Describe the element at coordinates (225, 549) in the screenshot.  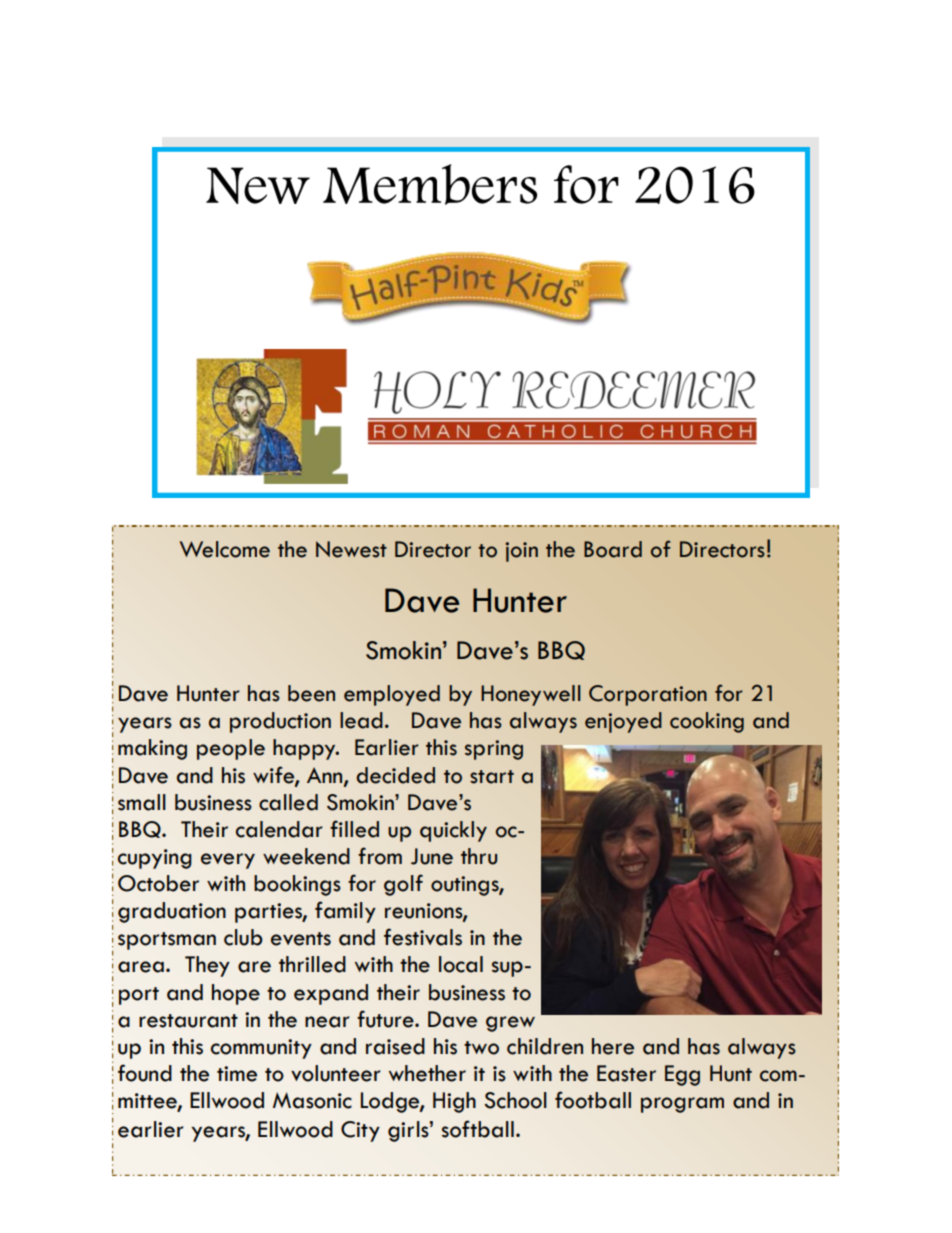
I see `Welcome` at that location.
